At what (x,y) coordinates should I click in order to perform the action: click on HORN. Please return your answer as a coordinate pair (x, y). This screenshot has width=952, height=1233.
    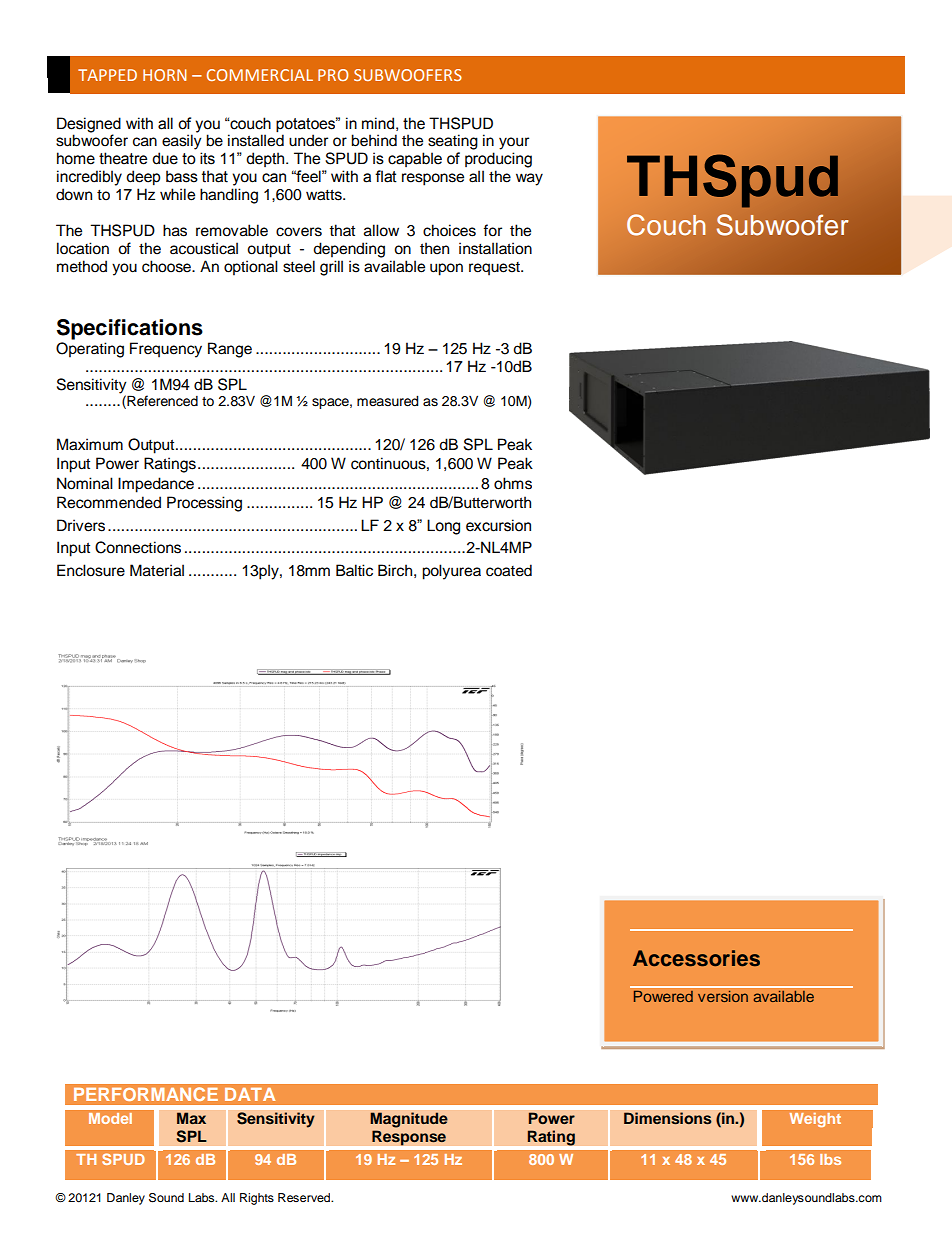
    Looking at the image, I should click on (164, 75).
